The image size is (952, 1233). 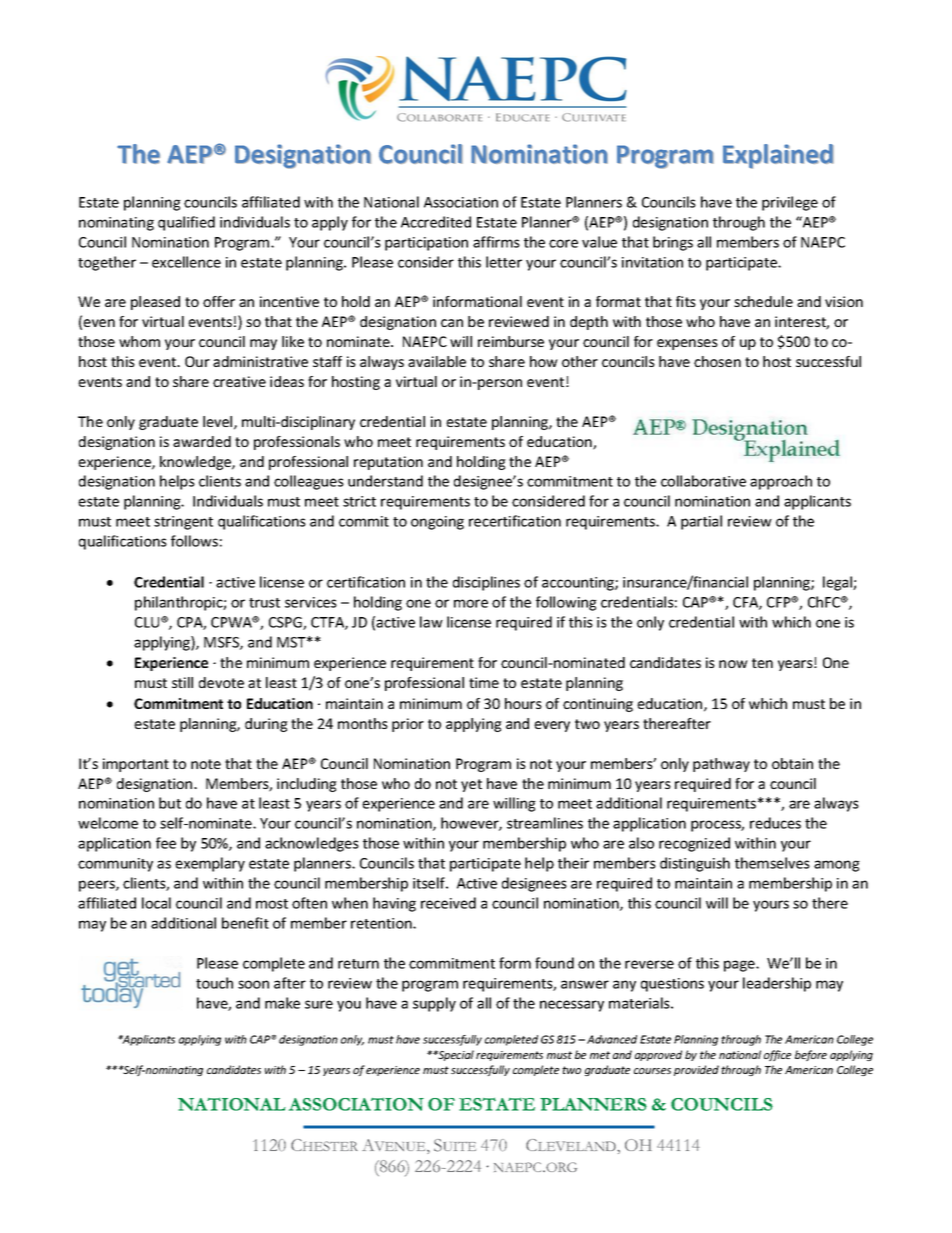 I want to click on supply, so click(x=434, y=1004).
